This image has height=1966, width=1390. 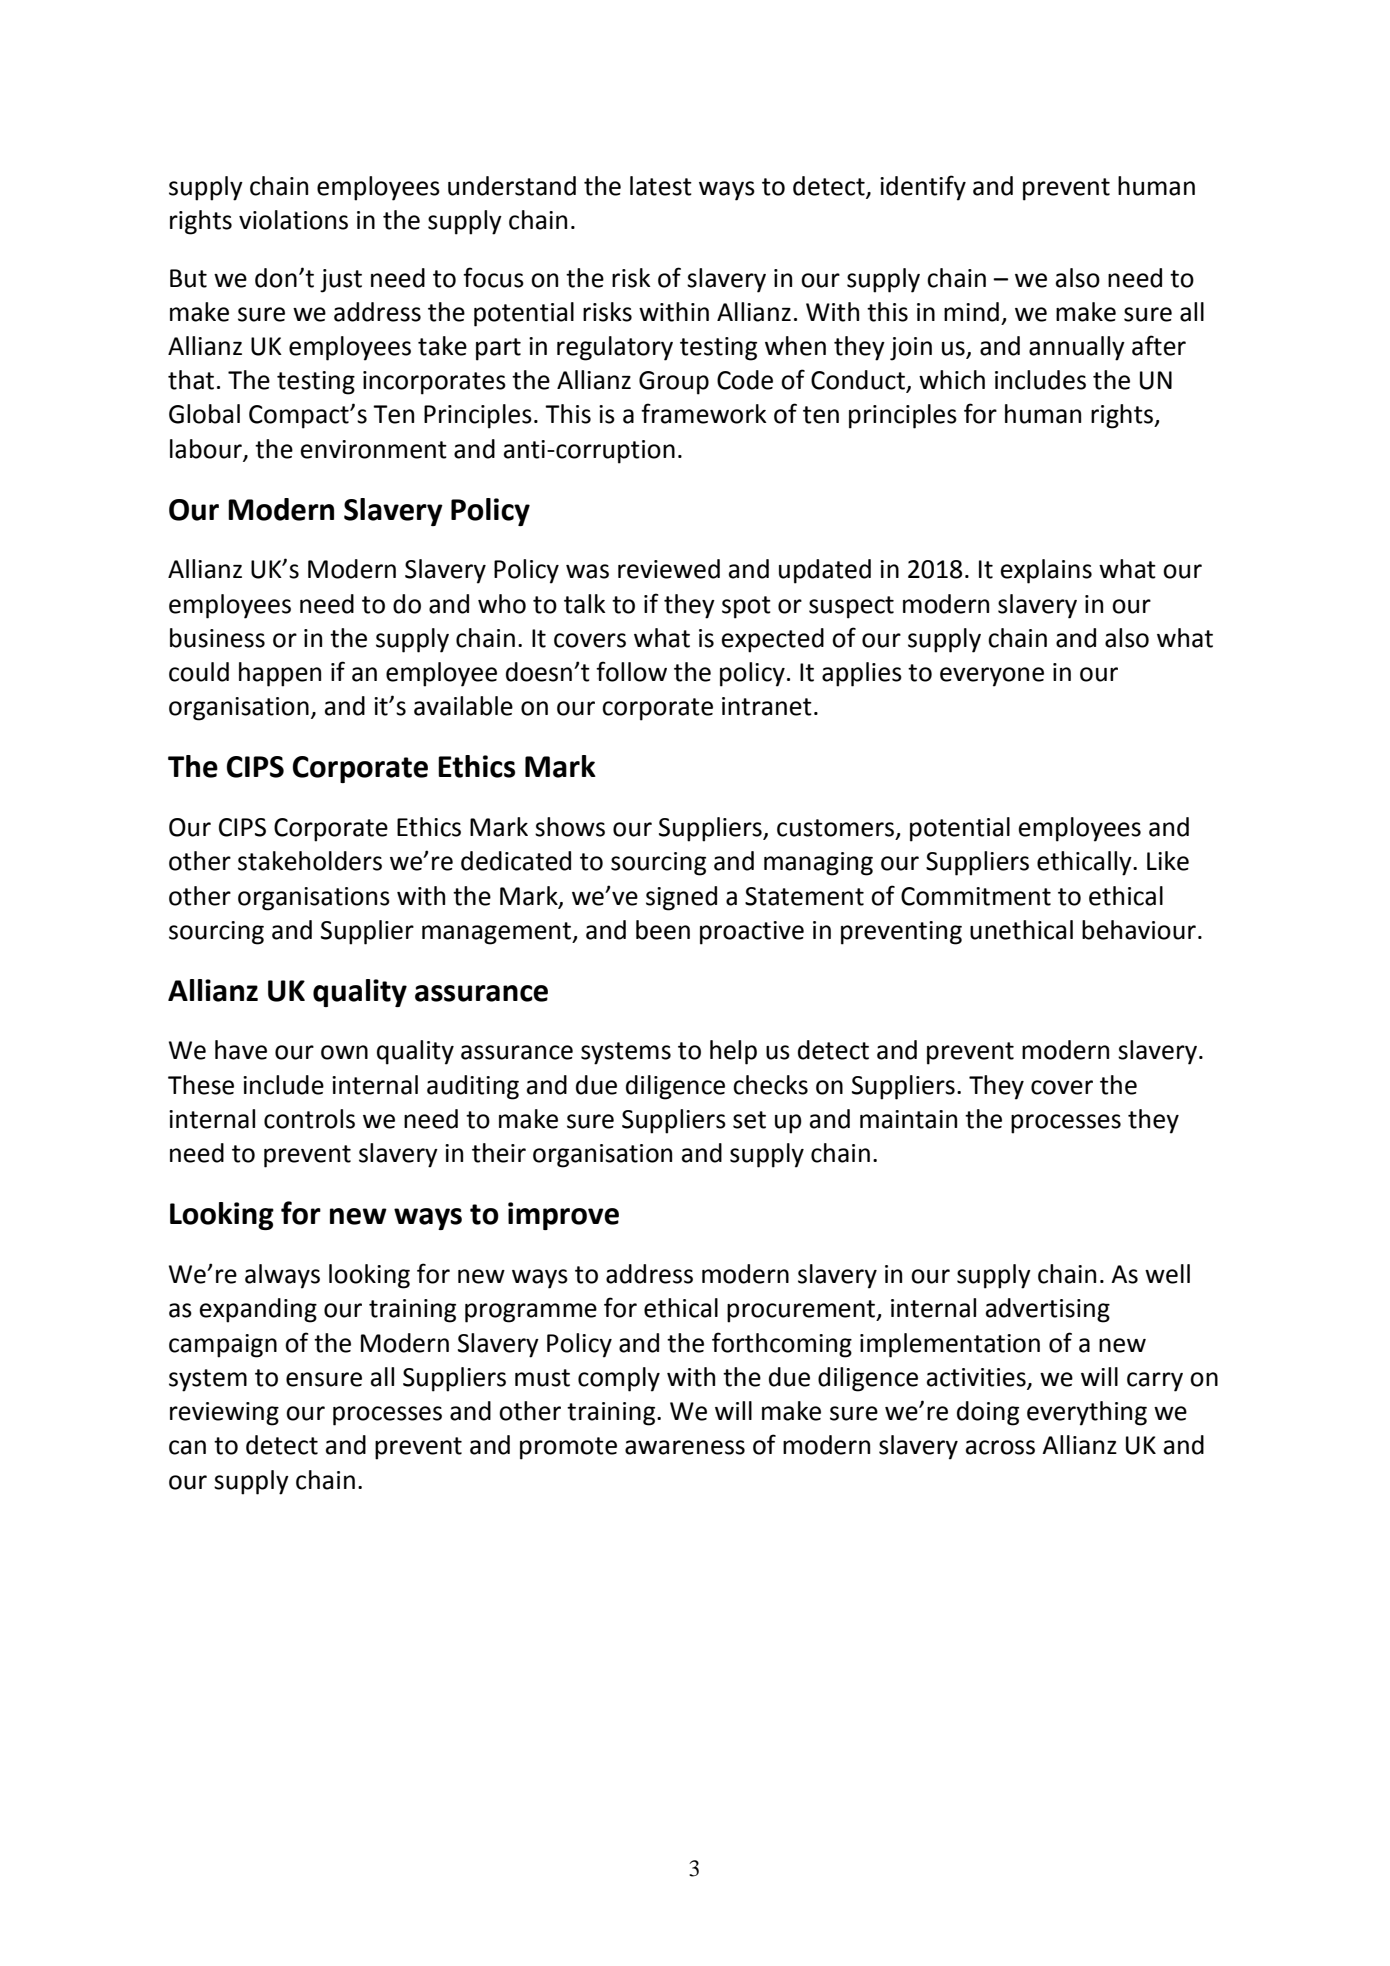 I want to click on latest, so click(x=661, y=186).
